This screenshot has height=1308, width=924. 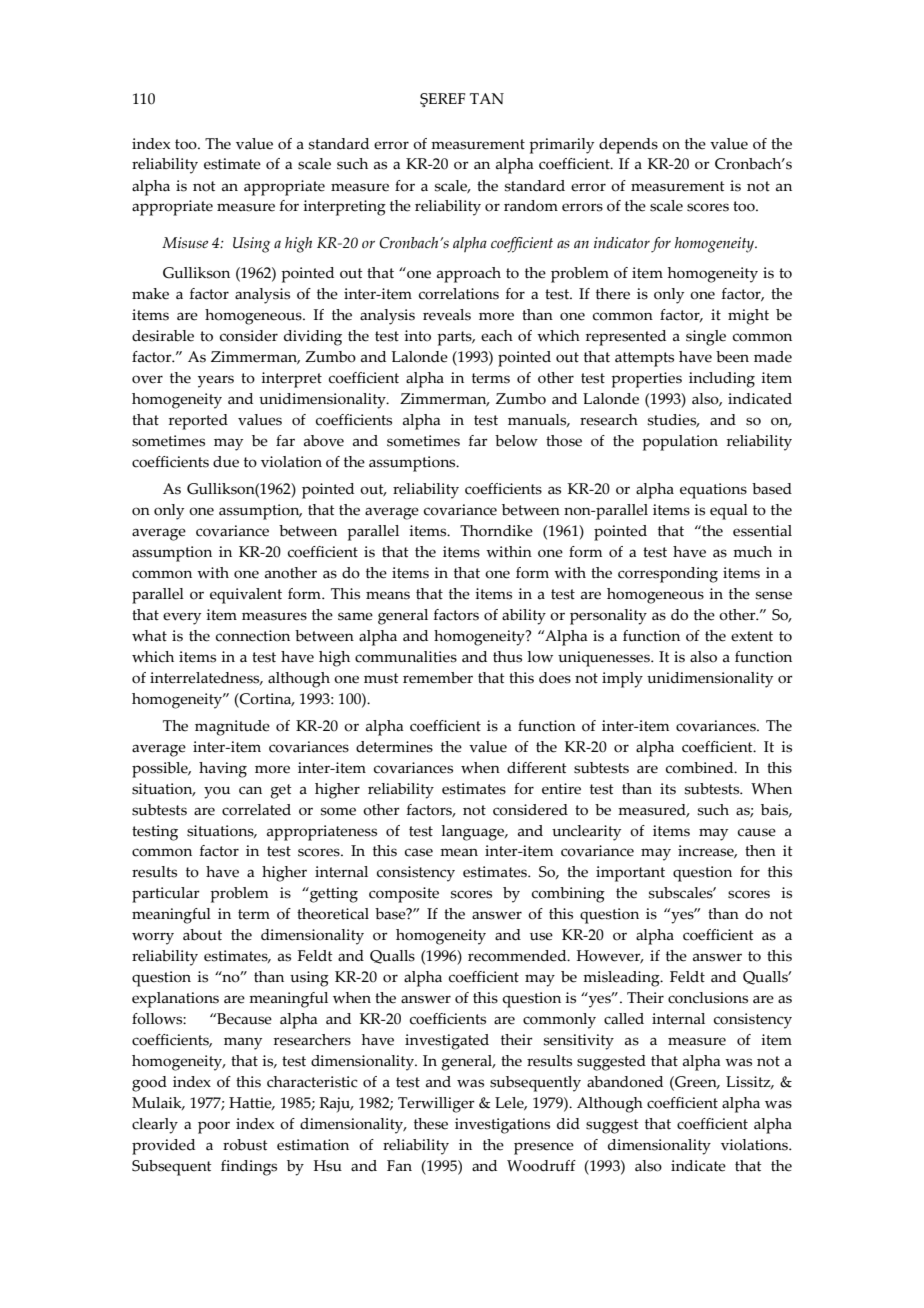 I want to click on remember, so click(x=438, y=678).
